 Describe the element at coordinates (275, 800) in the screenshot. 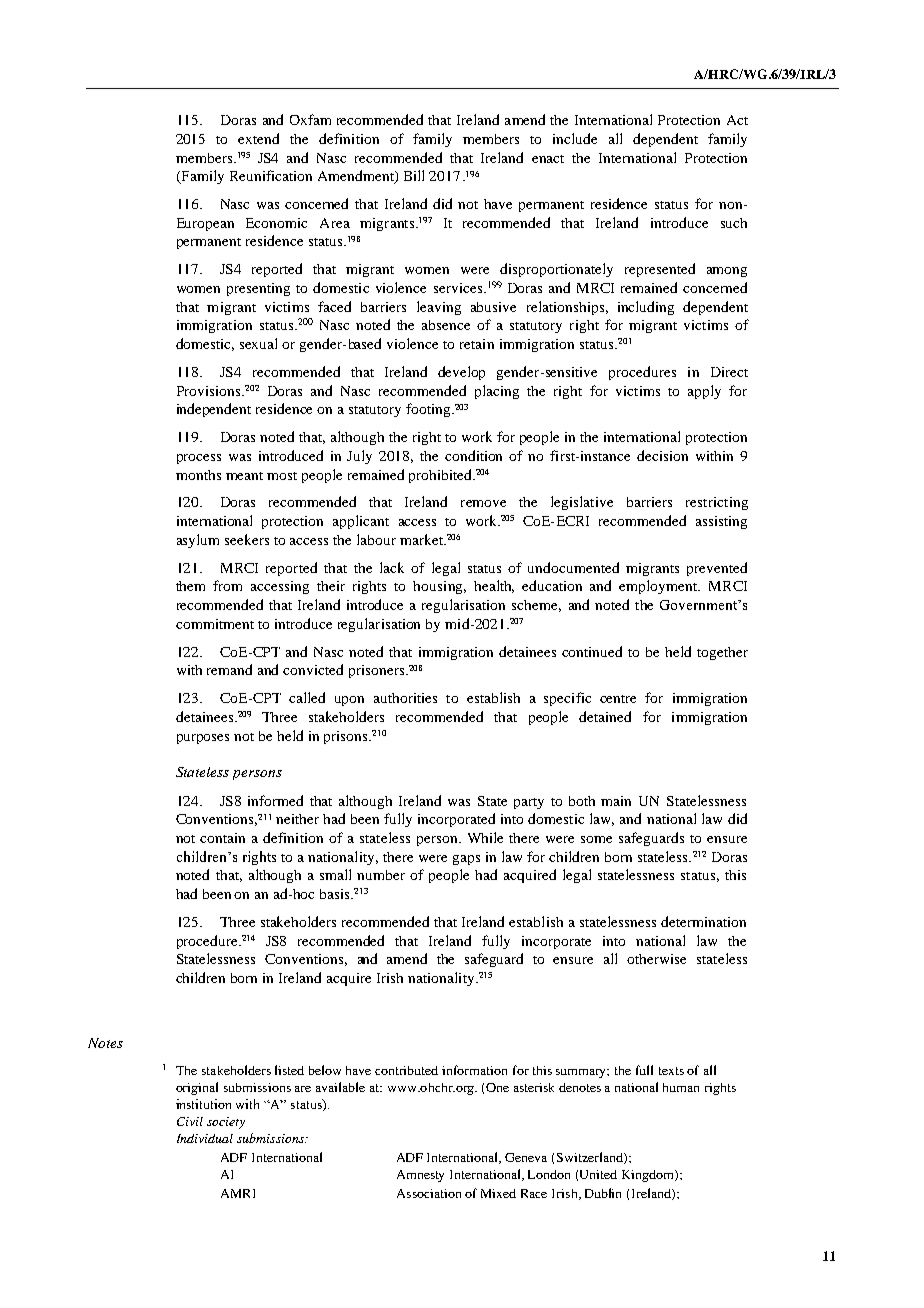

I see `informed` at that location.
